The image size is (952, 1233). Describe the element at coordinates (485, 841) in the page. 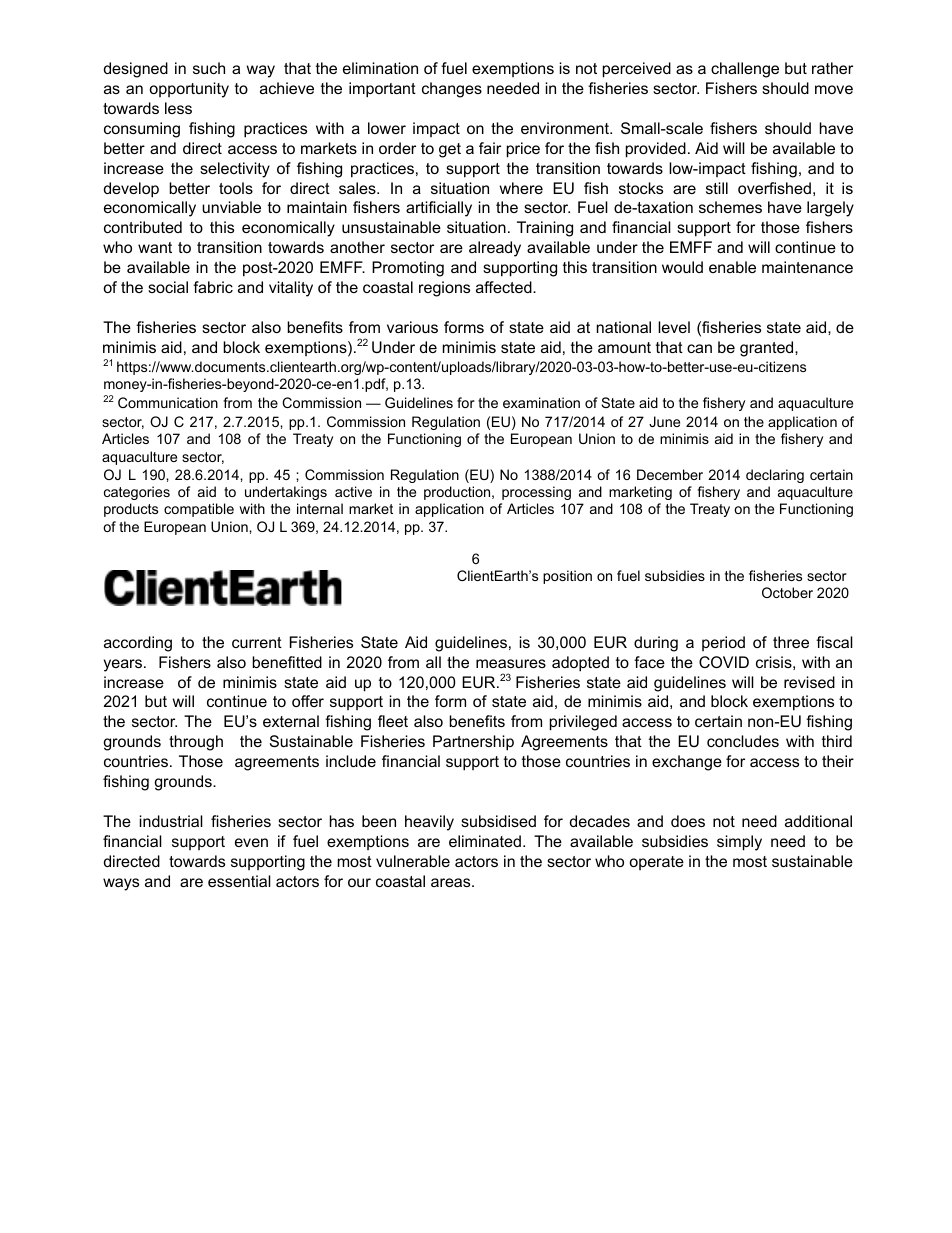

I see `eliminated` at that location.
